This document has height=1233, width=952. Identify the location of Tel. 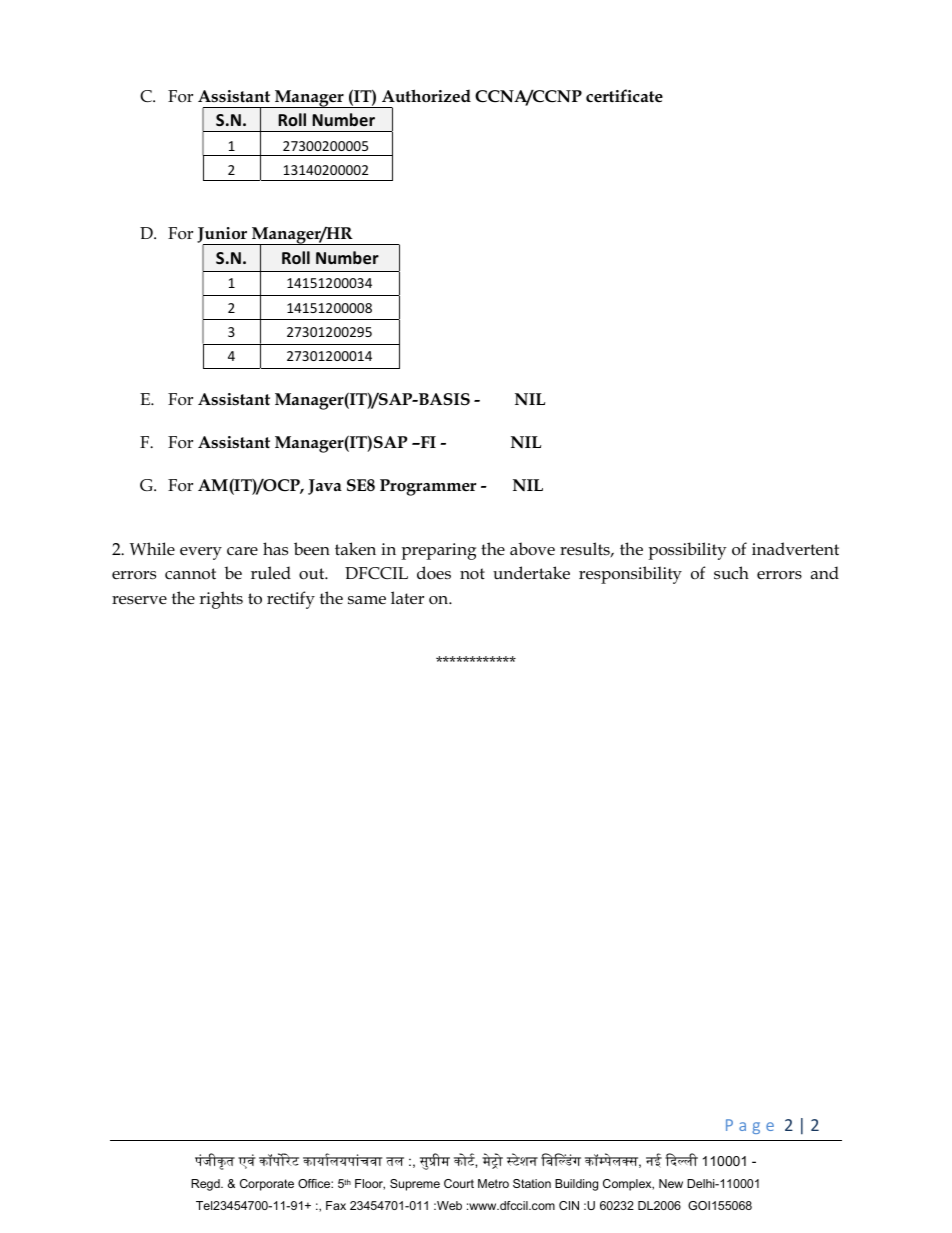
(204, 1205).
